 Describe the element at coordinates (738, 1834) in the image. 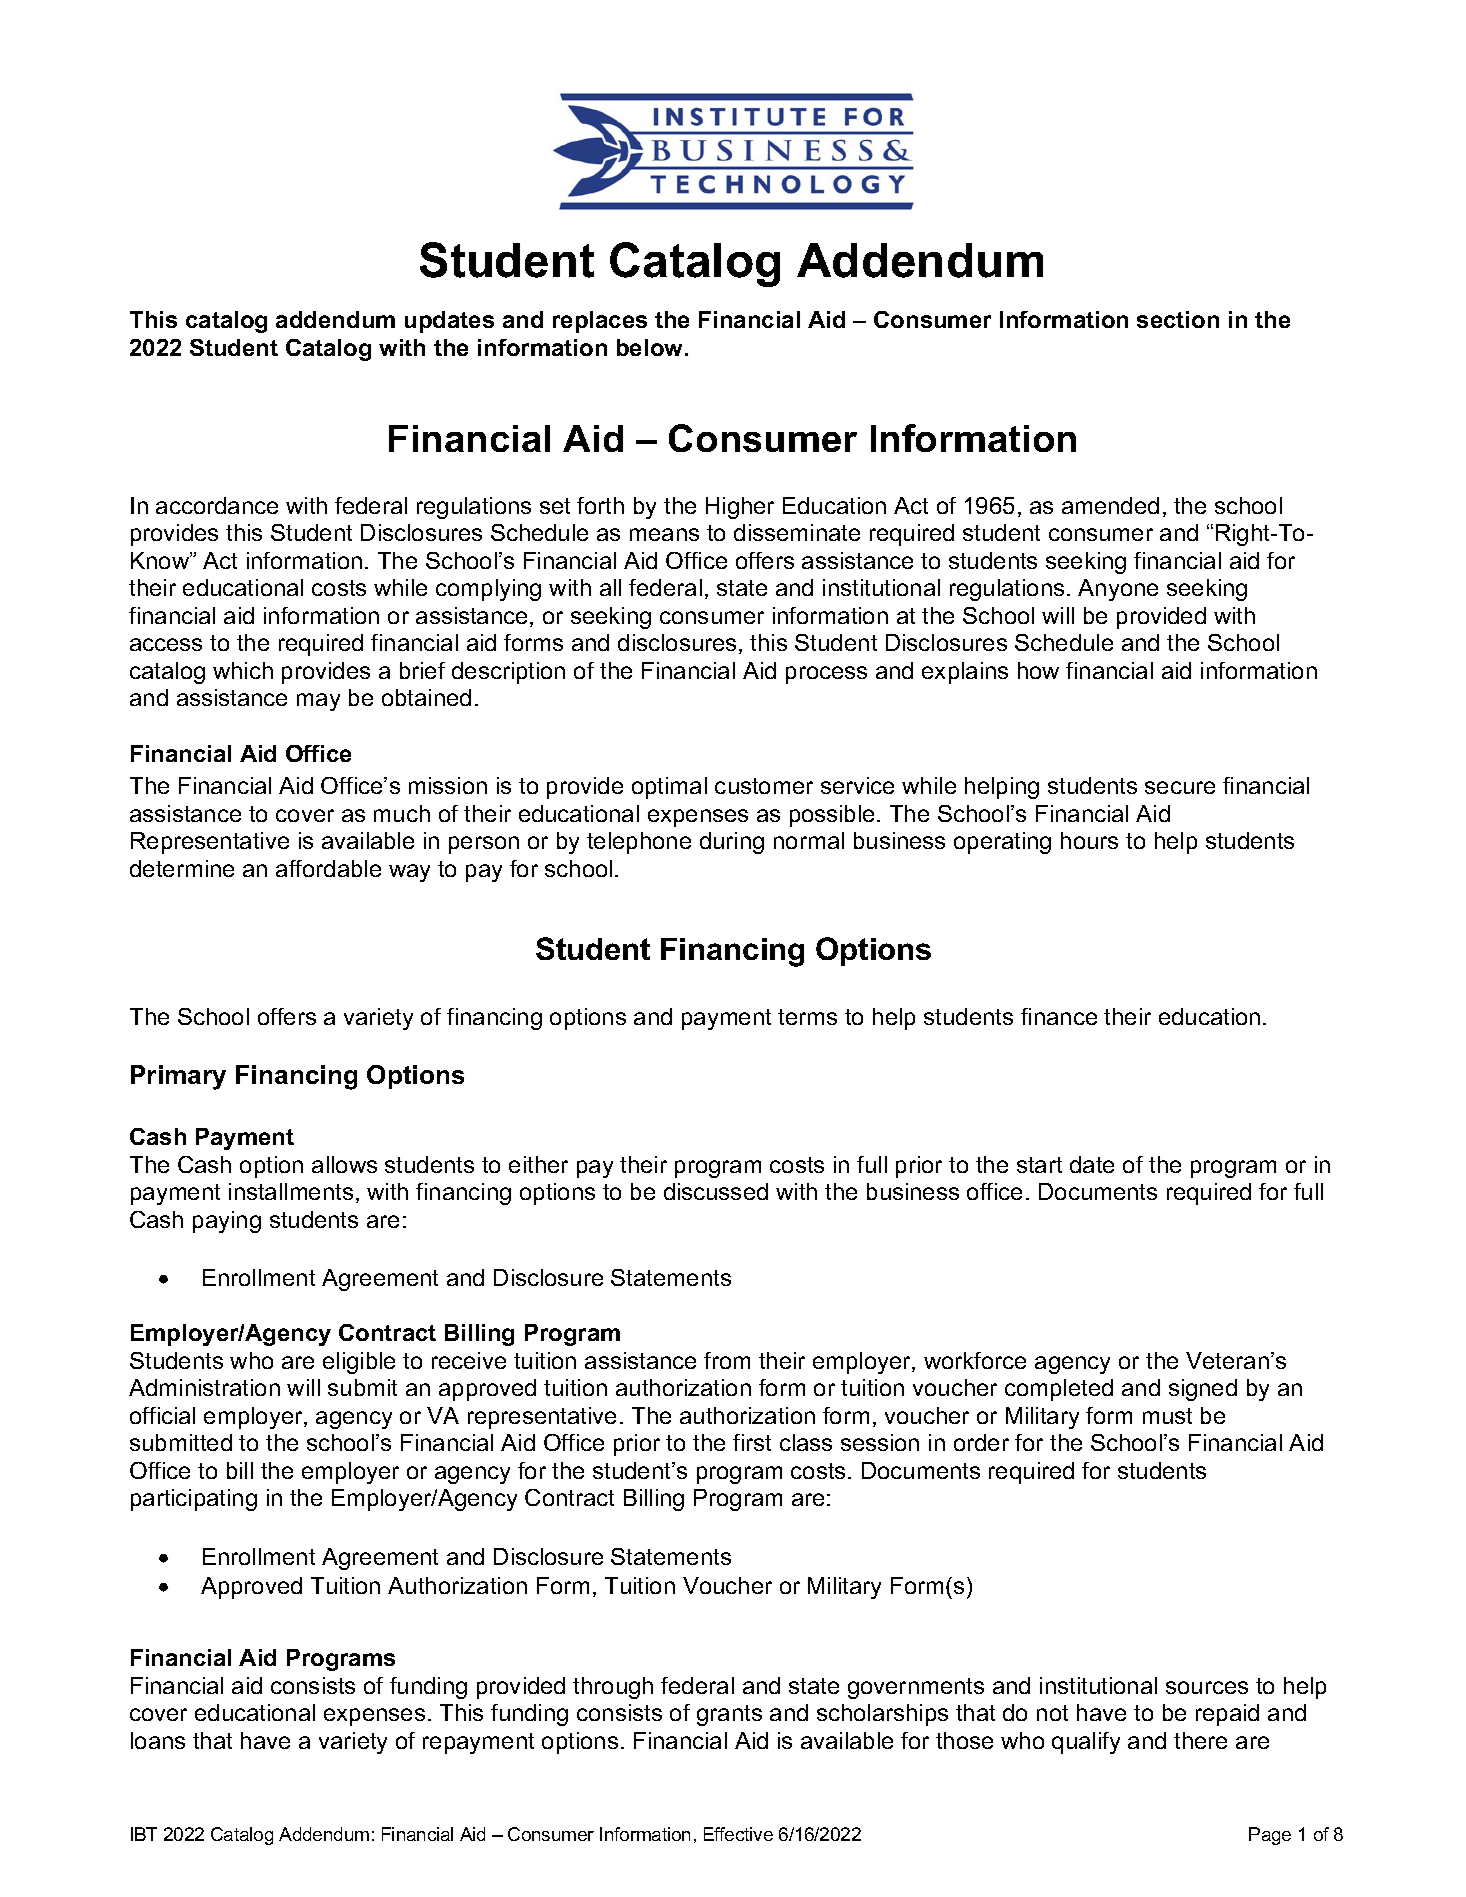

I see `Effective` at that location.
